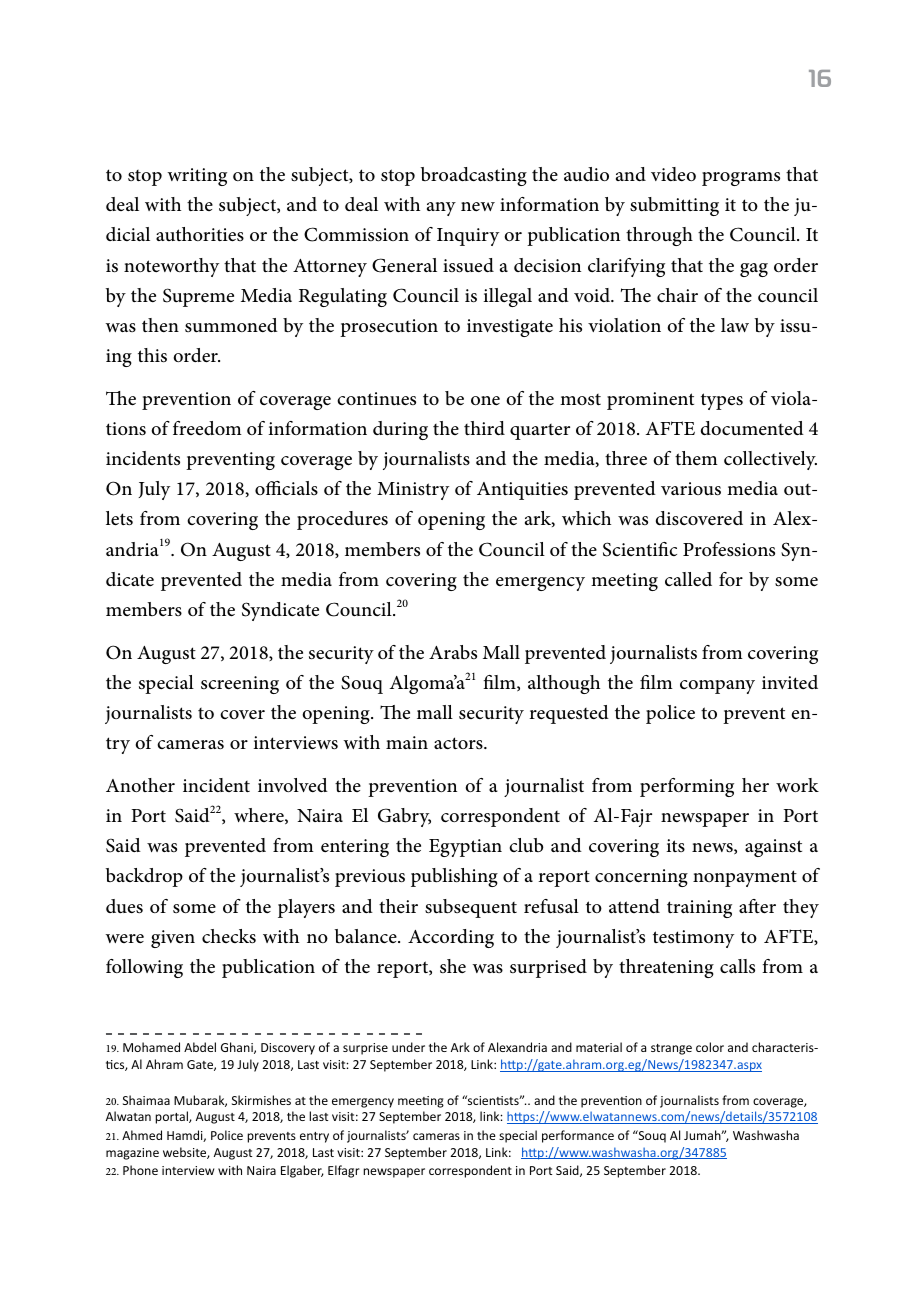  I want to click on writing, so click(197, 177).
